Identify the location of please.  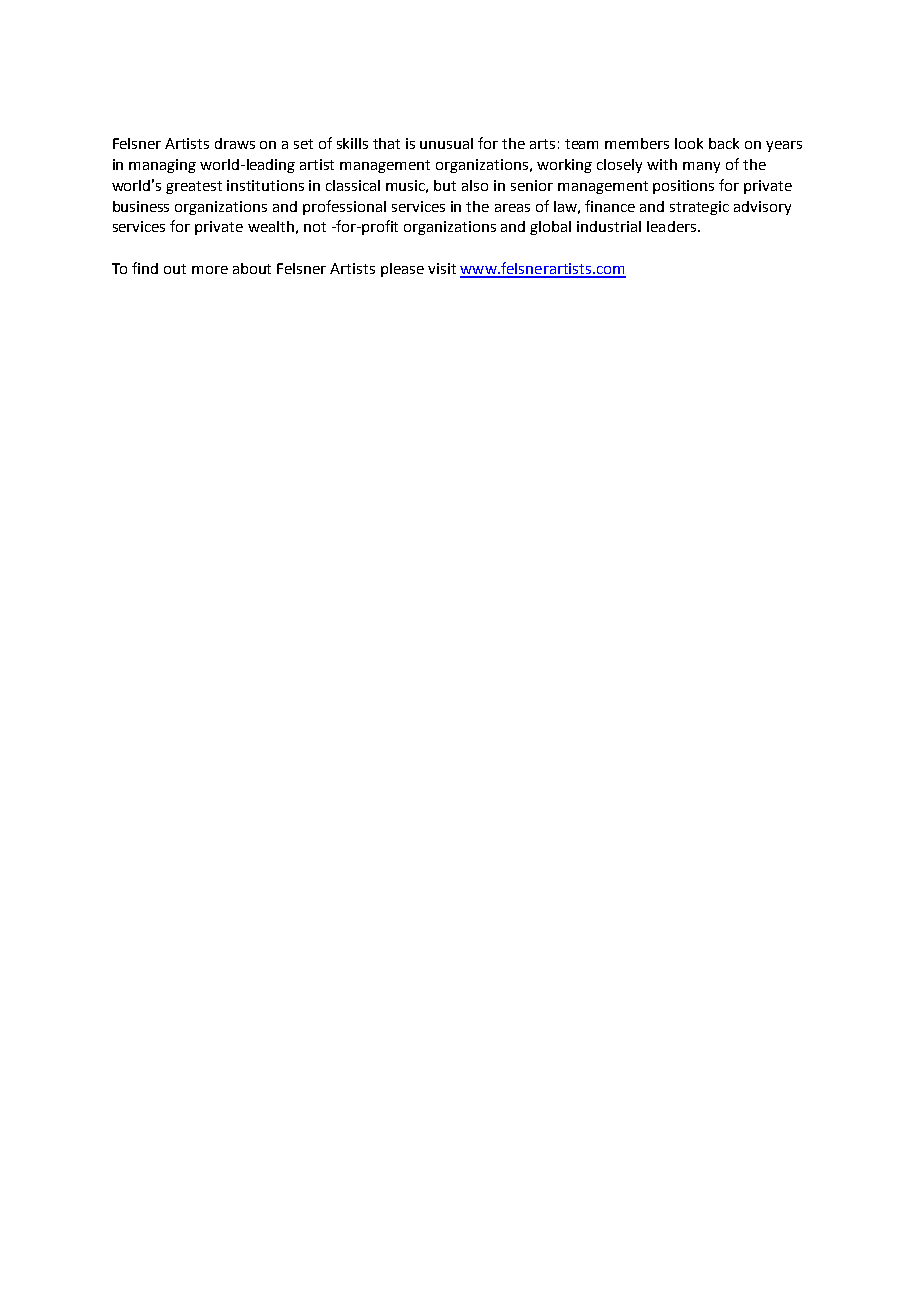
(402, 270).
